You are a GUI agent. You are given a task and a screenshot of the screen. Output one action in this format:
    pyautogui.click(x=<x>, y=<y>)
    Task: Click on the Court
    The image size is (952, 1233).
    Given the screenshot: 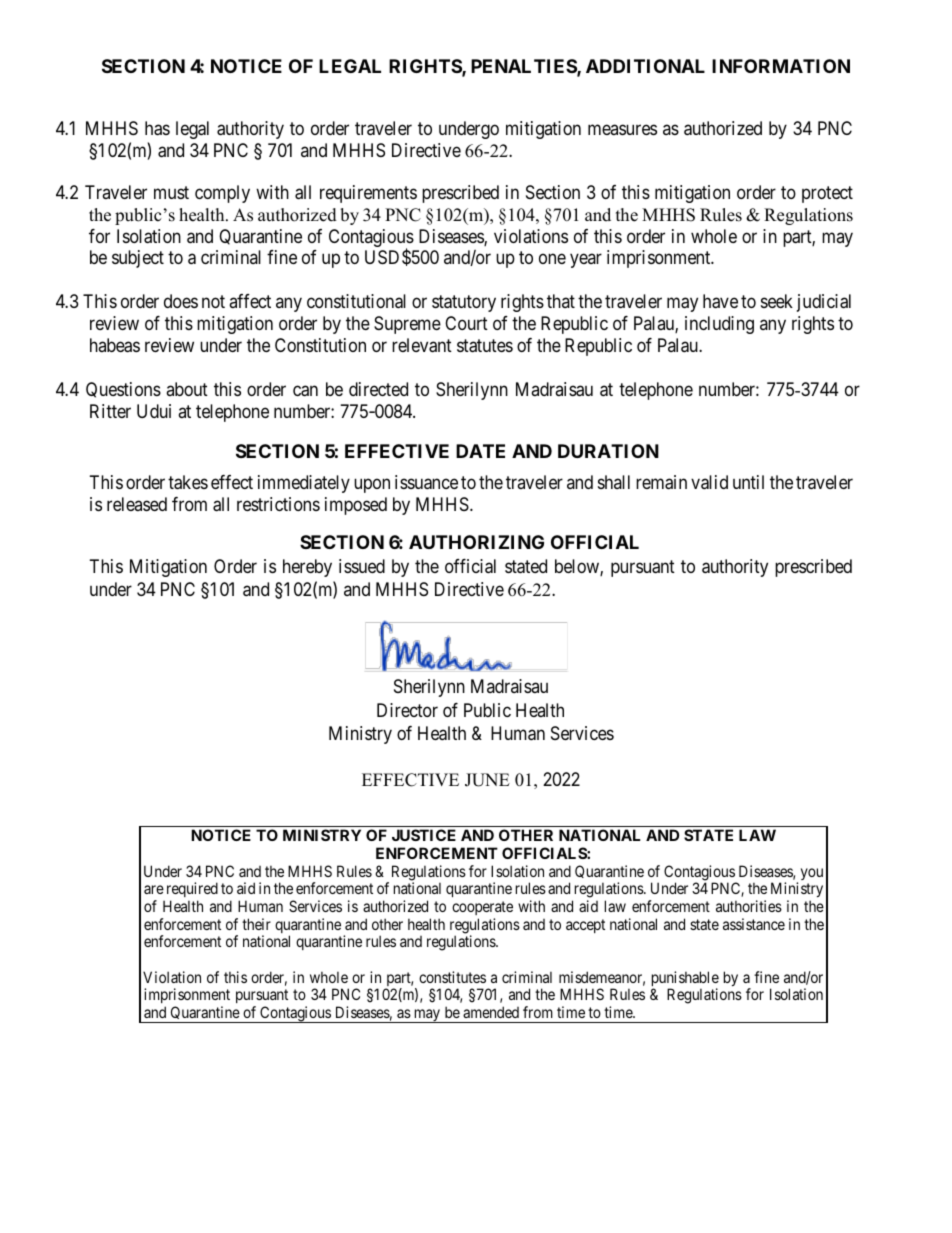 What is the action you would take?
    pyautogui.click(x=466, y=323)
